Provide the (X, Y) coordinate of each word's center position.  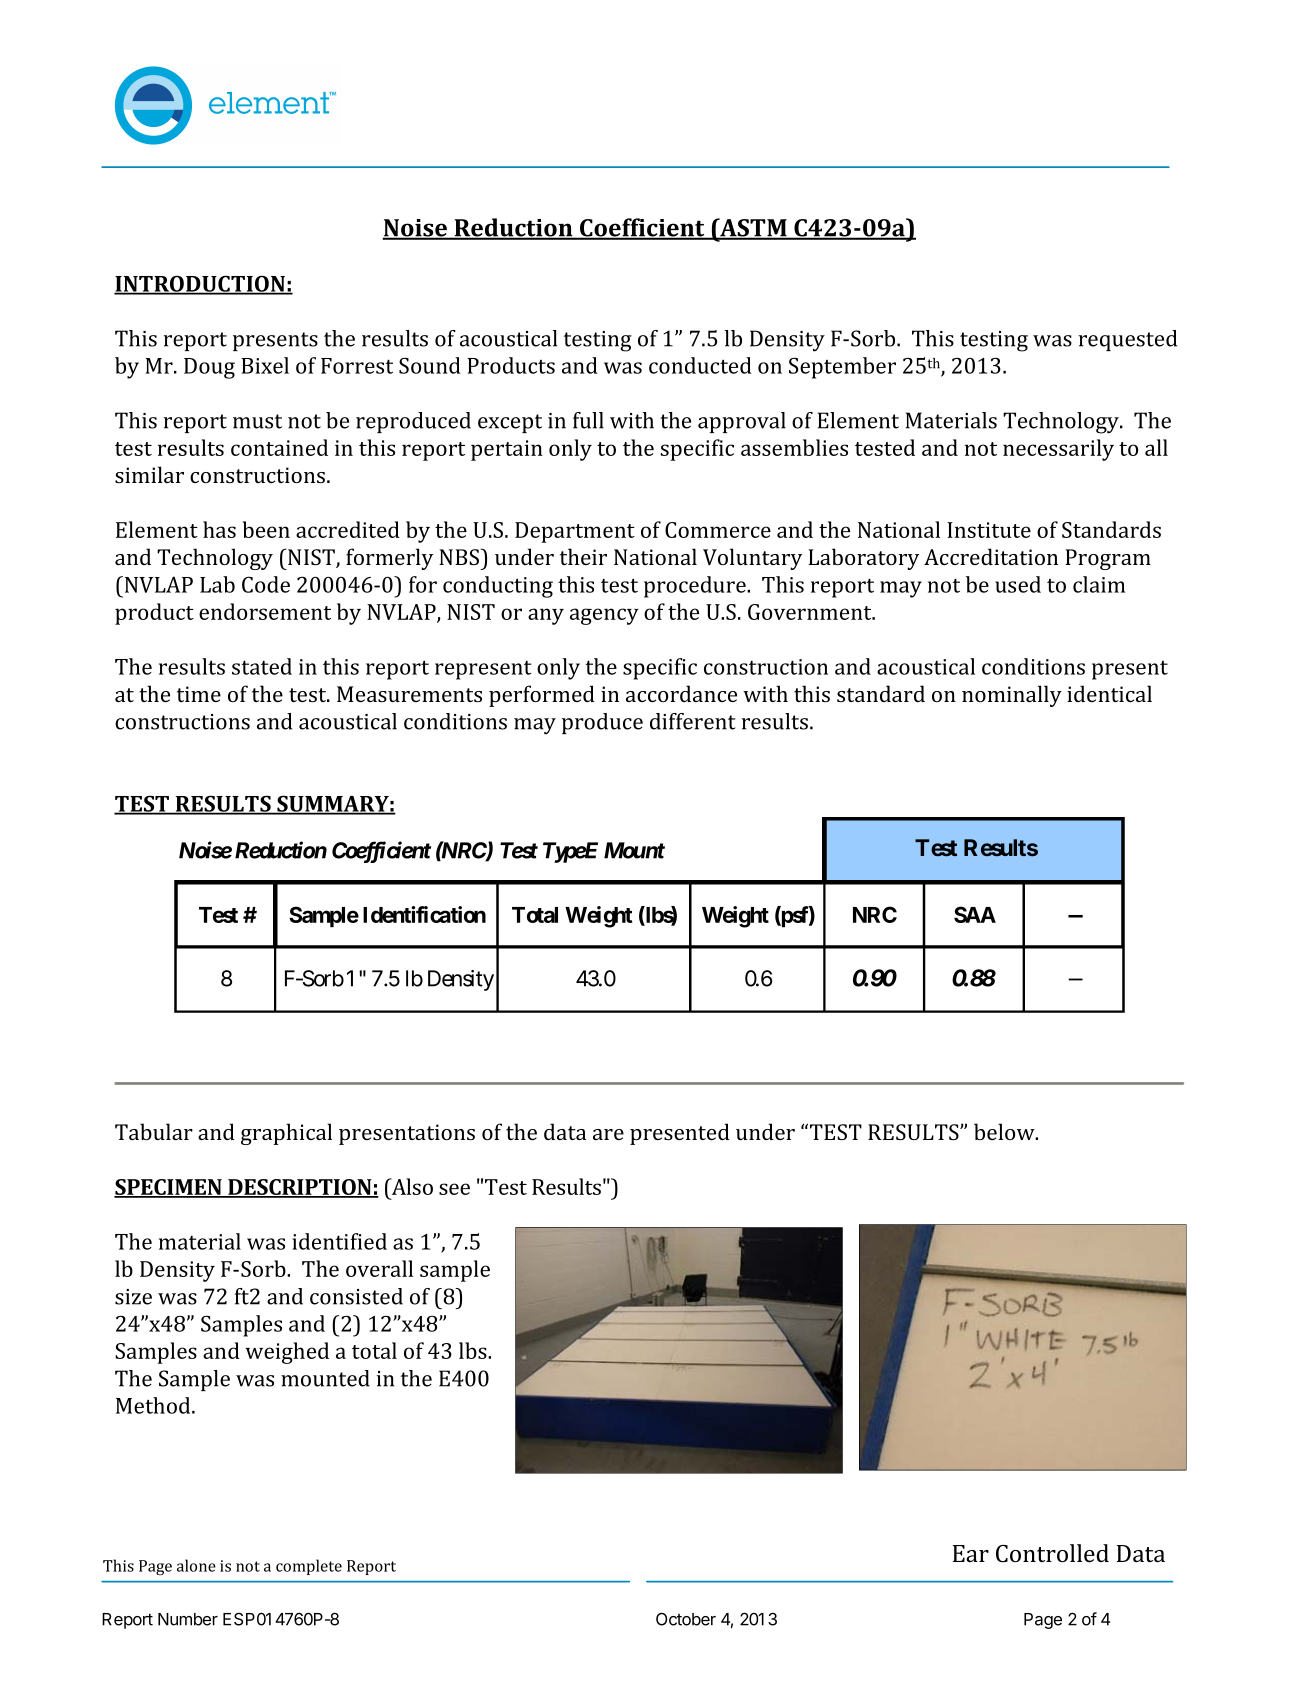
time (199, 694)
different (693, 721)
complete (309, 1567)
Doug (209, 368)
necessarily (1058, 450)
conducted (700, 365)
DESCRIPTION (300, 1188)
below (1005, 1131)
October (686, 1619)
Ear (971, 1553)
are (608, 1134)
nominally (1012, 696)
